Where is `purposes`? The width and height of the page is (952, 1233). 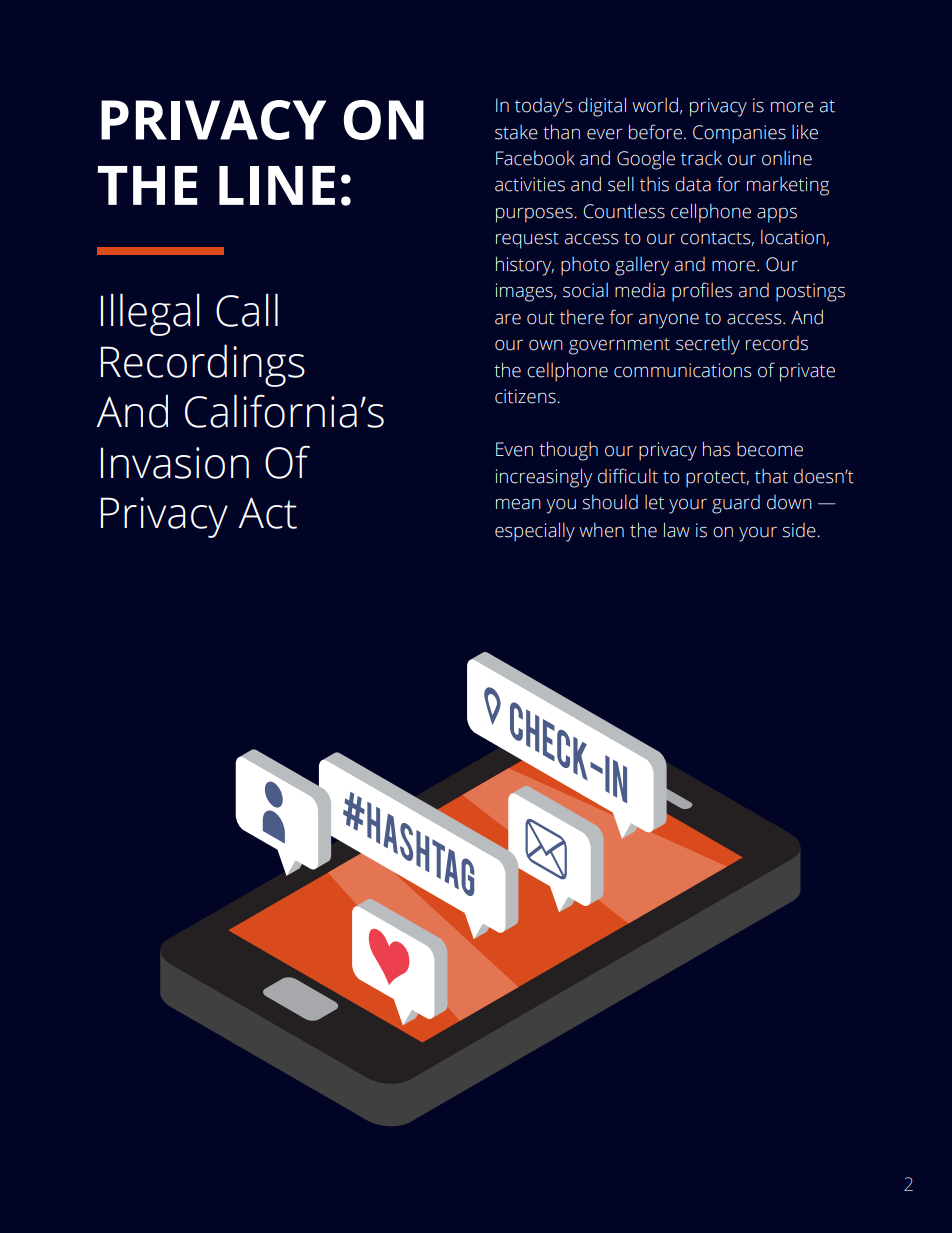
purposes is located at coordinates (535, 215).
